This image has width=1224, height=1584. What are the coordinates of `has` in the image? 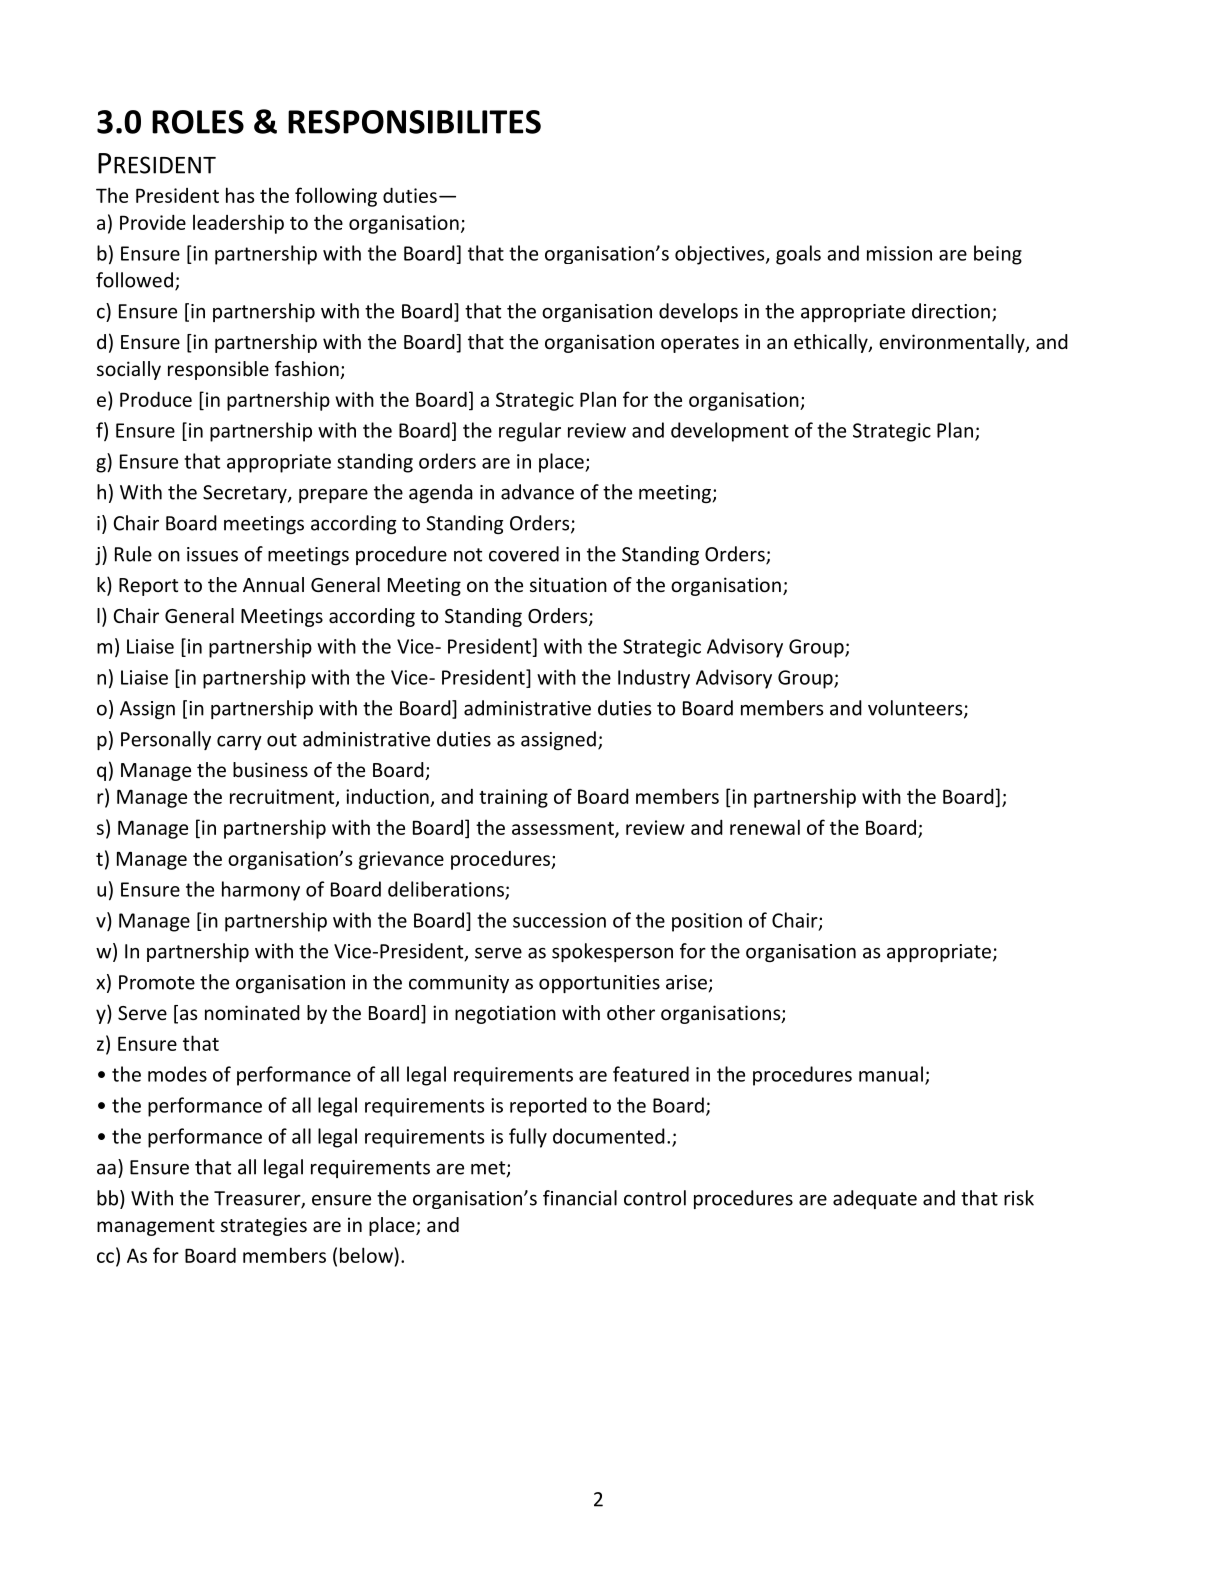 It's located at (240, 195).
